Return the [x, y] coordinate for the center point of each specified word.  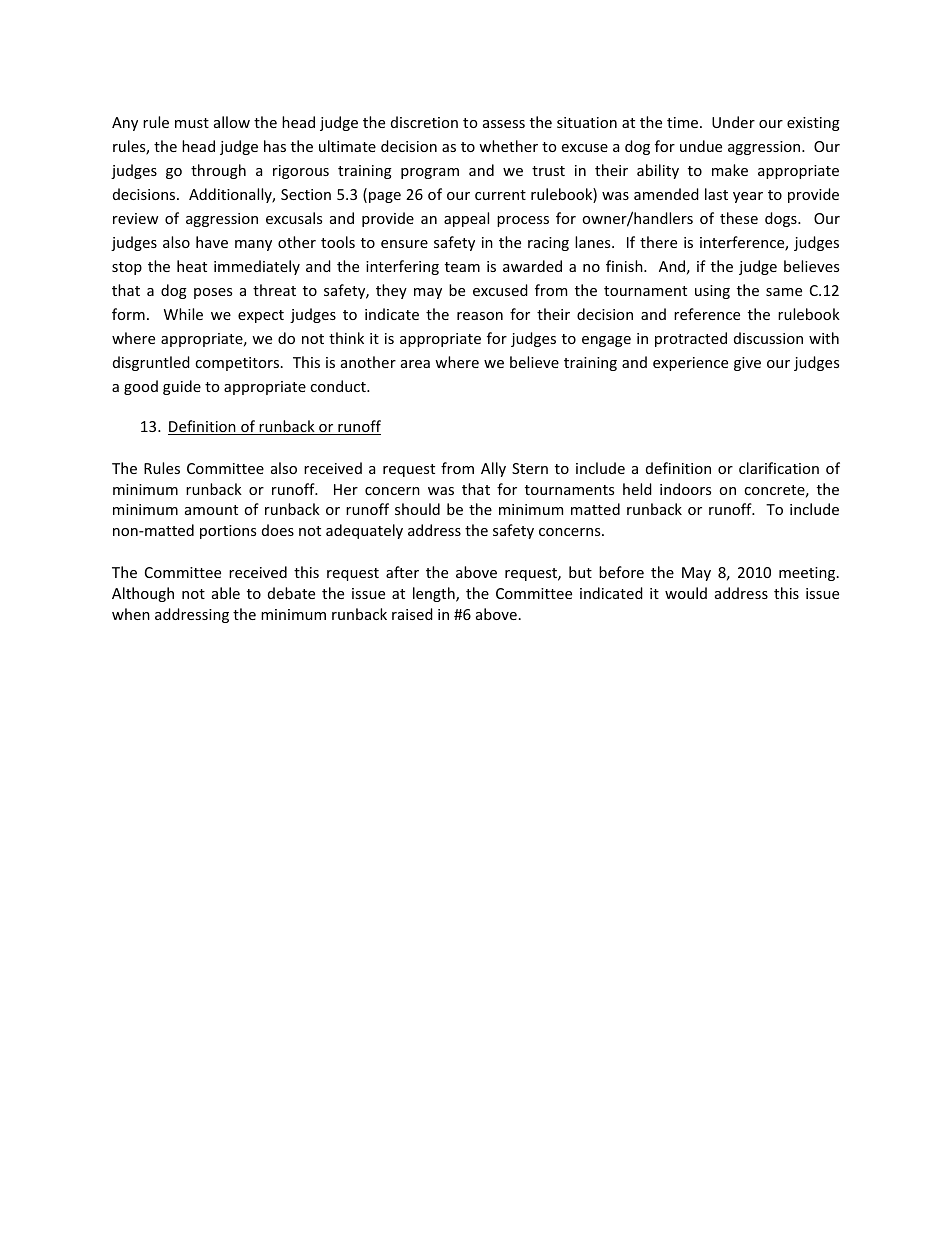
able [226, 593]
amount [211, 510]
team [462, 267]
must [192, 123]
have [212, 242]
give [747, 364]
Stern [530, 468]
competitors [237, 364]
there [658, 242]
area [415, 364]
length [435, 594]
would [686, 593]
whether [508, 146]
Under [733, 122]
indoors [685, 489]
